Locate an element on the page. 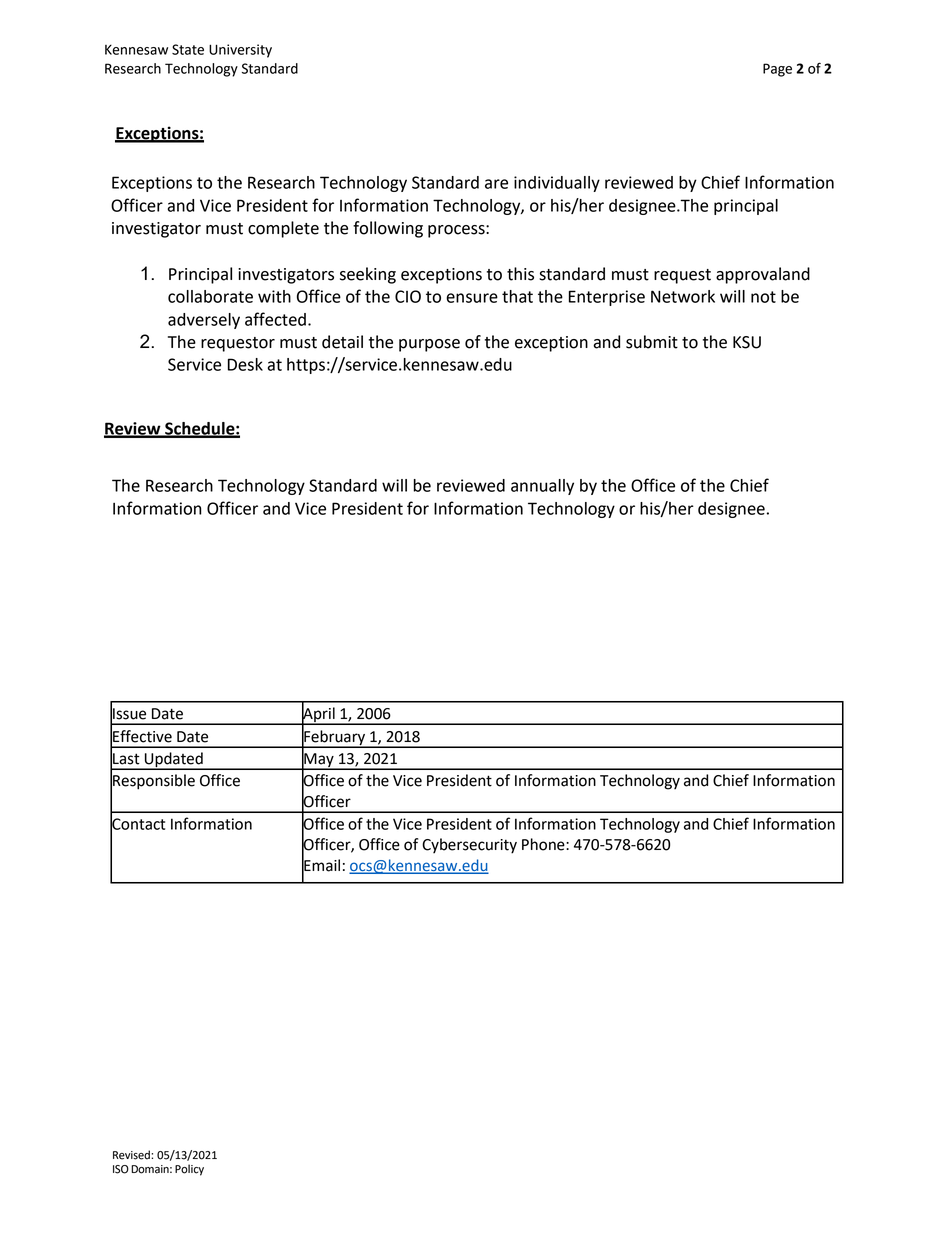  Revised is located at coordinates (132, 1155).
